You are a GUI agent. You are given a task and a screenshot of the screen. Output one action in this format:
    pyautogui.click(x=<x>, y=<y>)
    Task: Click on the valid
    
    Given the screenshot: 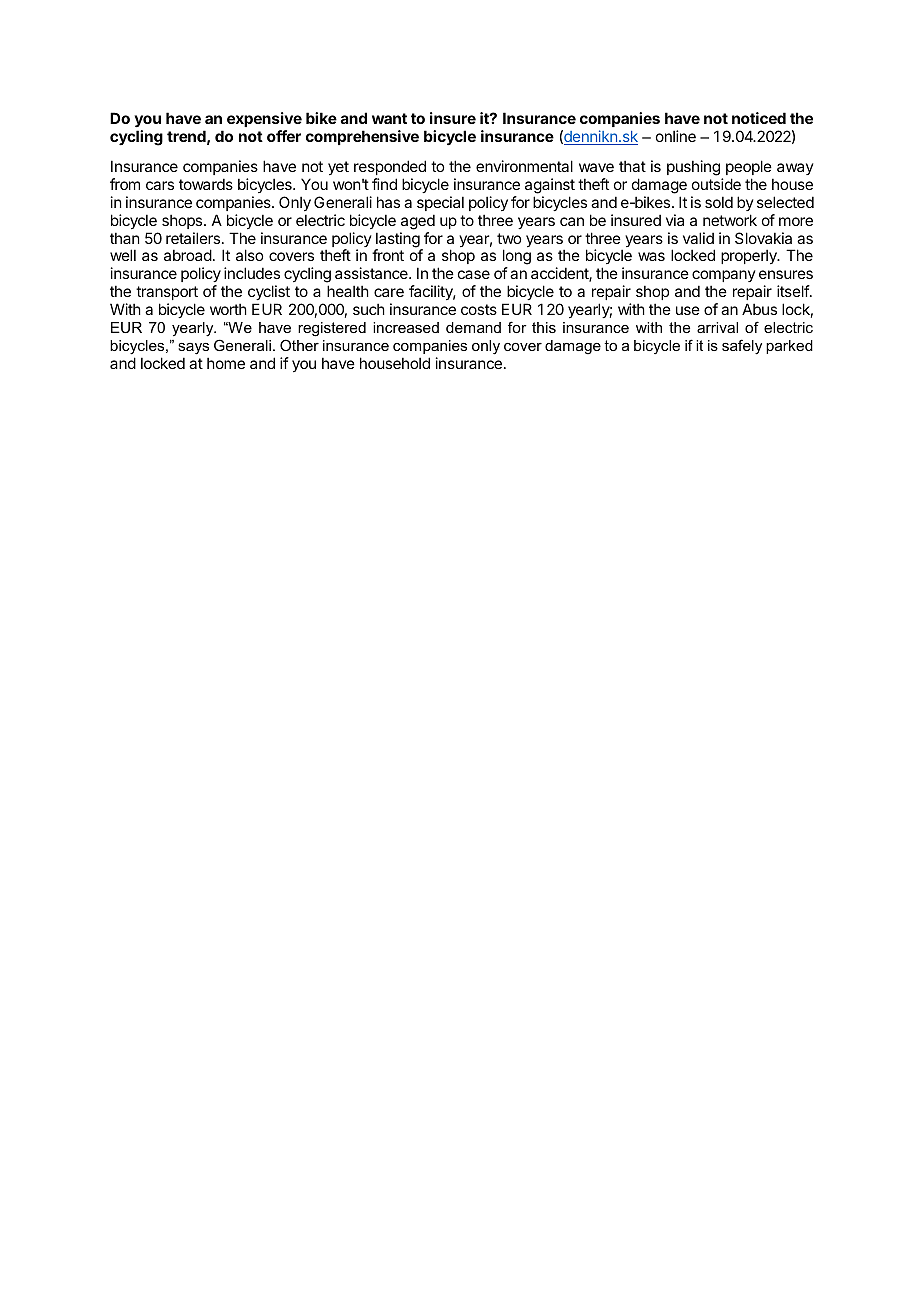 What is the action you would take?
    pyautogui.click(x=698, y=238)
